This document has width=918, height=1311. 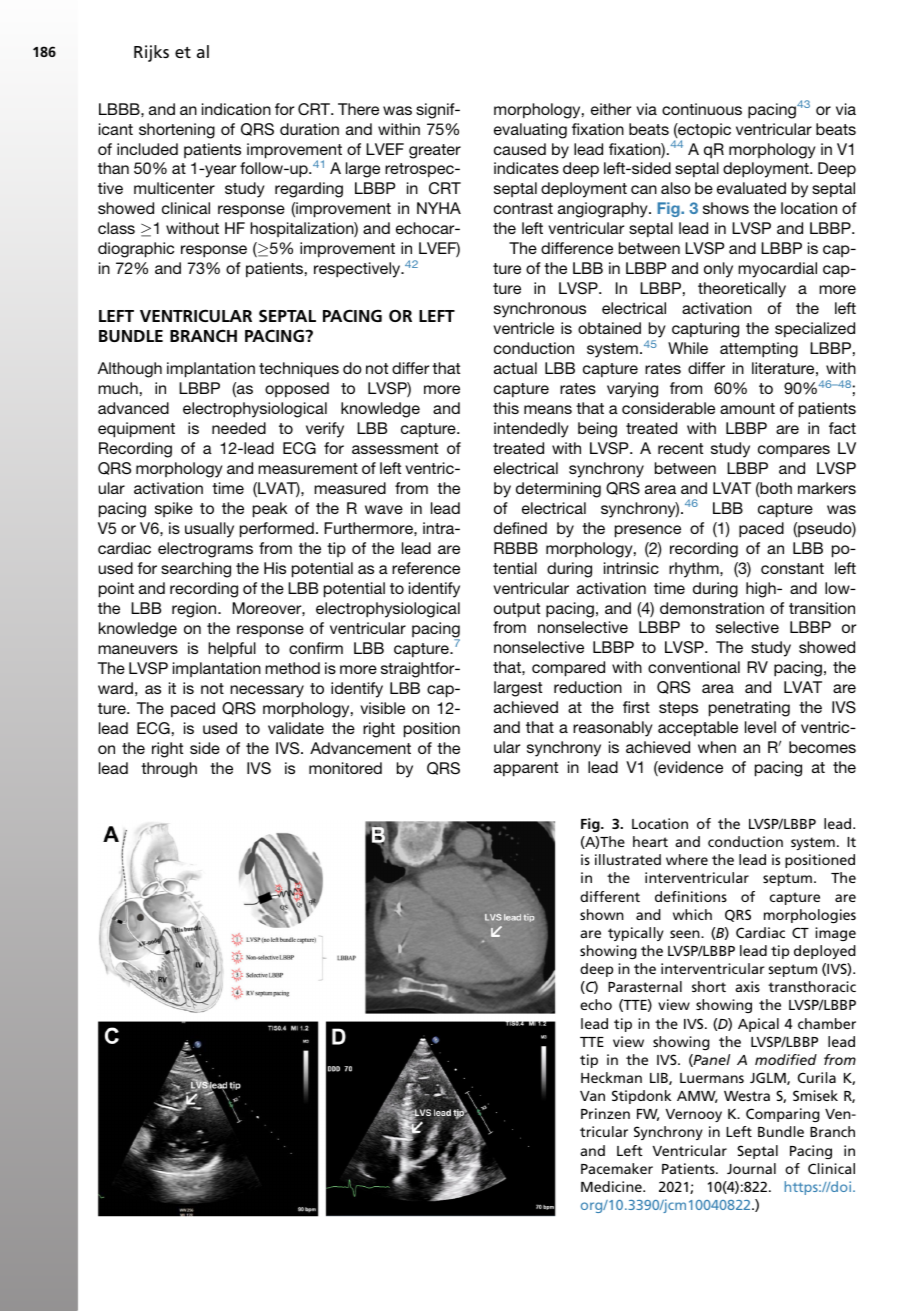 I want to click on greater, so click(x=435, y=151).
